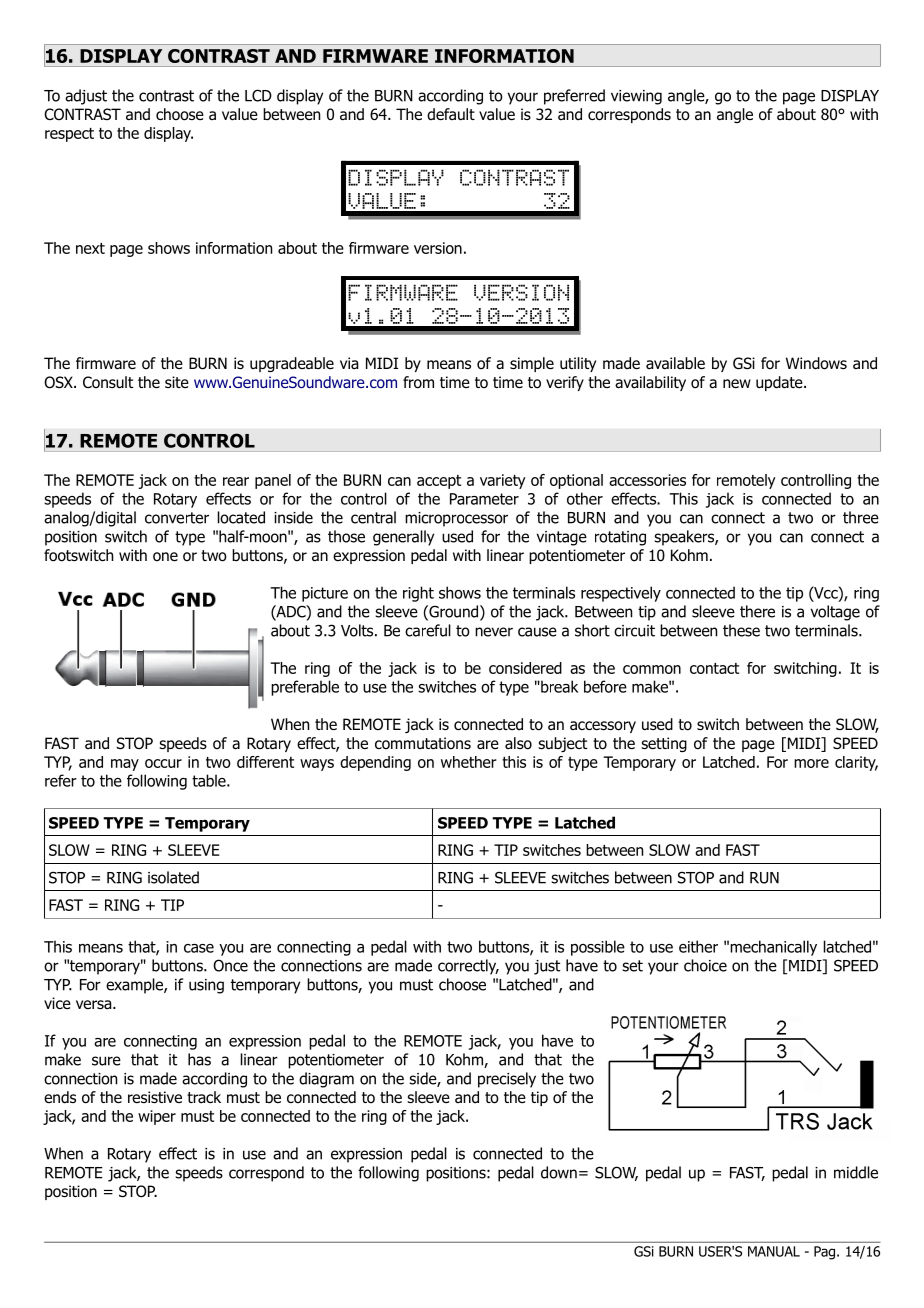 This image has height=1308, width=924. Describe the element at coordinates (705, 965) in the image. I see `choice` at that location.
